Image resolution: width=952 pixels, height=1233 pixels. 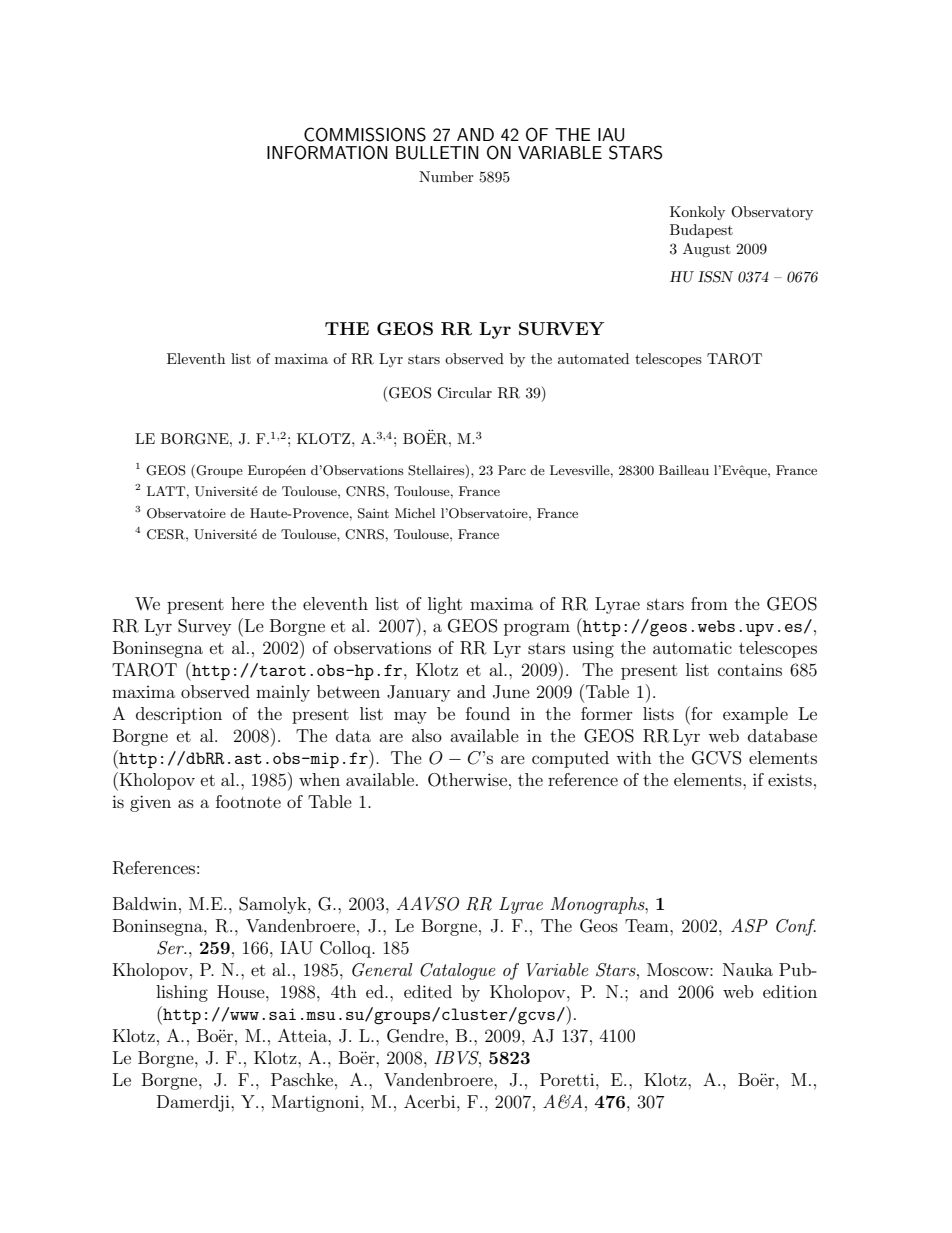 I want to click on light, so click(x=445, y=605).
